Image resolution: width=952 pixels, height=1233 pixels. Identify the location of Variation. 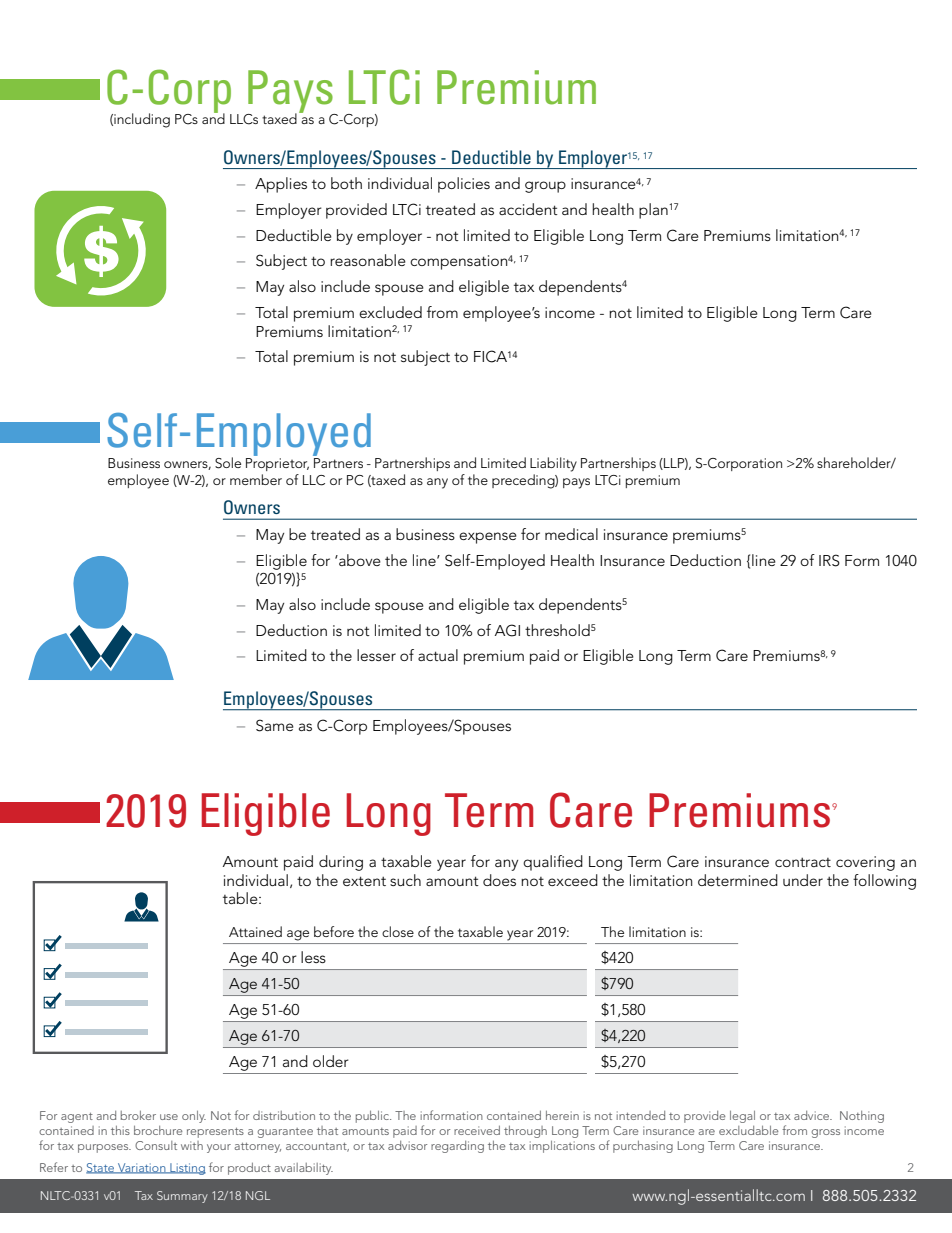
(142, 1168).
